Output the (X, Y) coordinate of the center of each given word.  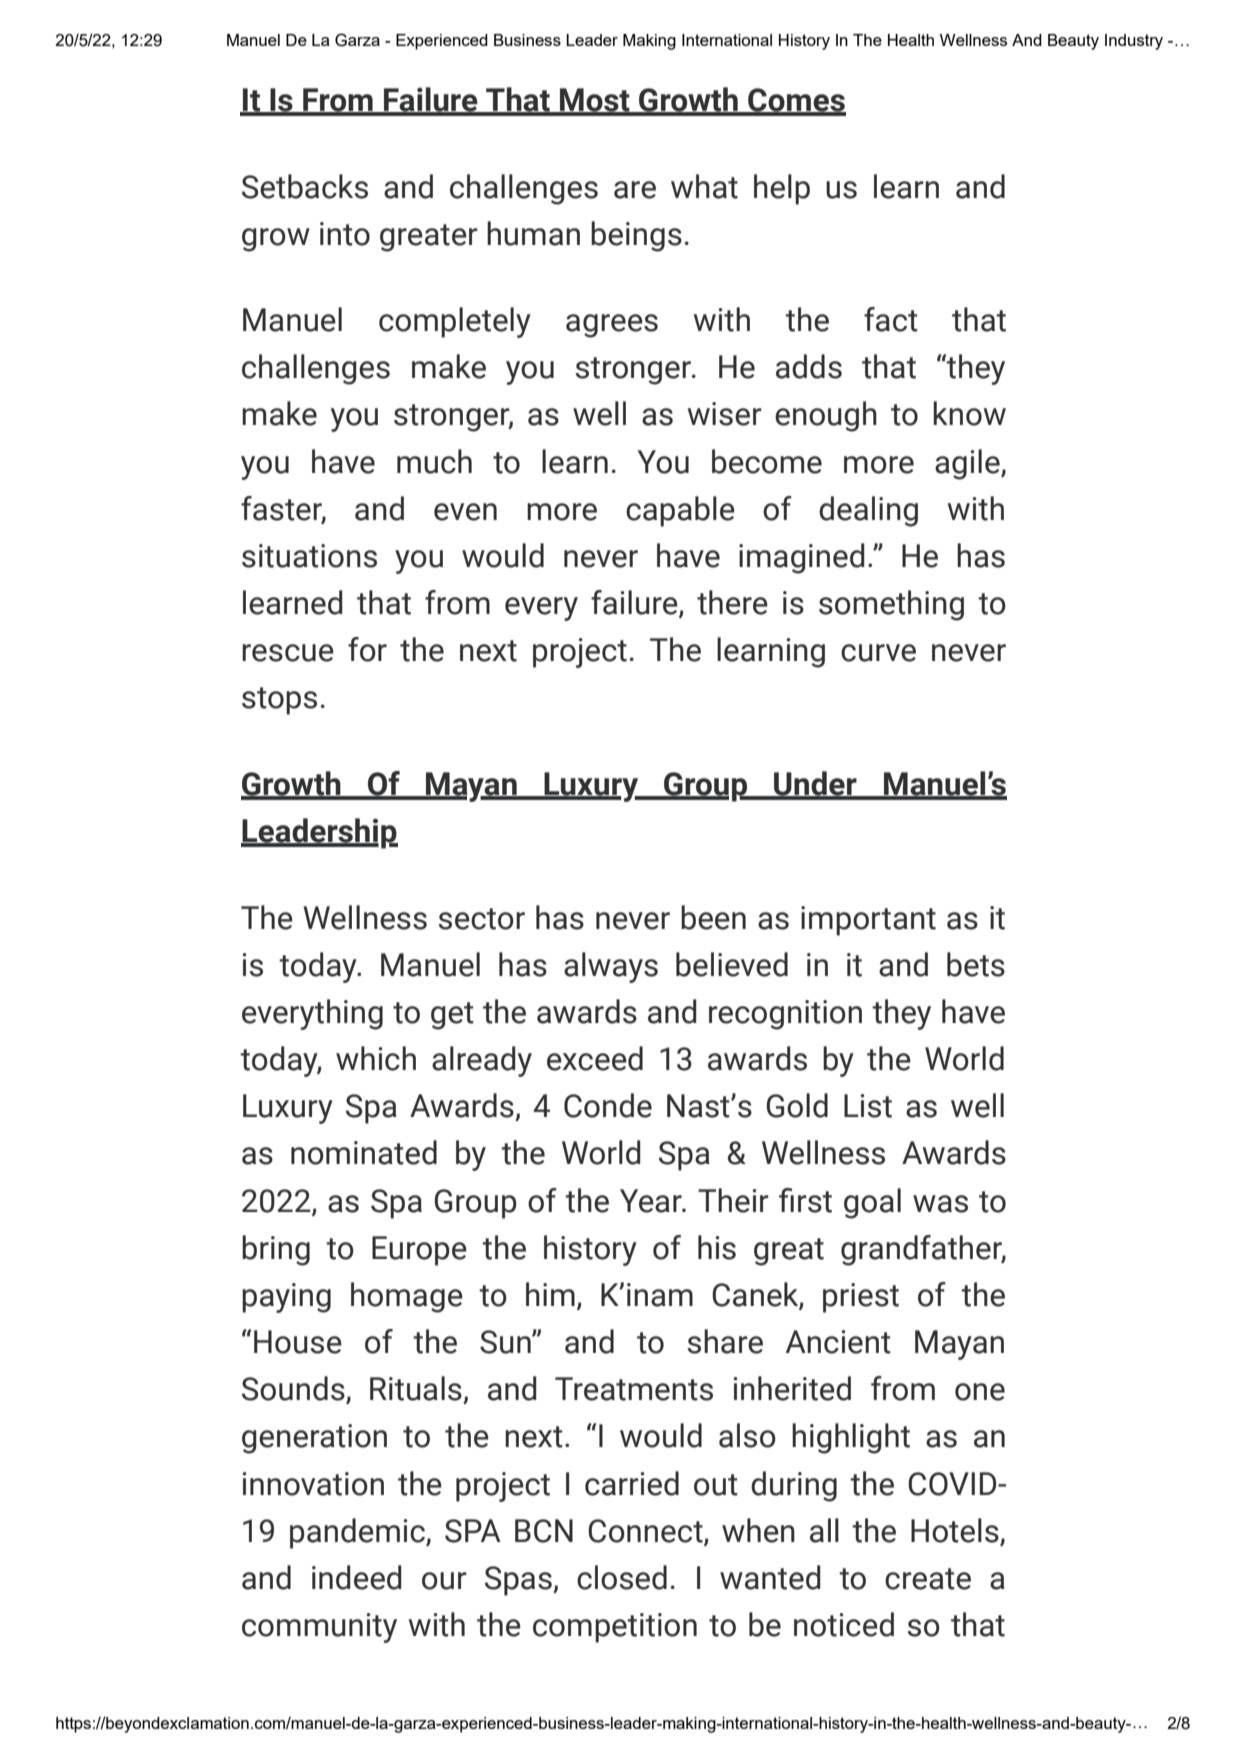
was (940, 1204)
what (704, 186)
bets (976, 964)
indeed (357, 1577)
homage (407, 1297)
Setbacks (305, 186)
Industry (1134, 42)
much (434, 461)
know (969, 413)
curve (878, 653)
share (725, 1341)
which (376, 1058)
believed (732, 964)
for (367, 649)
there (732, 602)
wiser (725, 414)
